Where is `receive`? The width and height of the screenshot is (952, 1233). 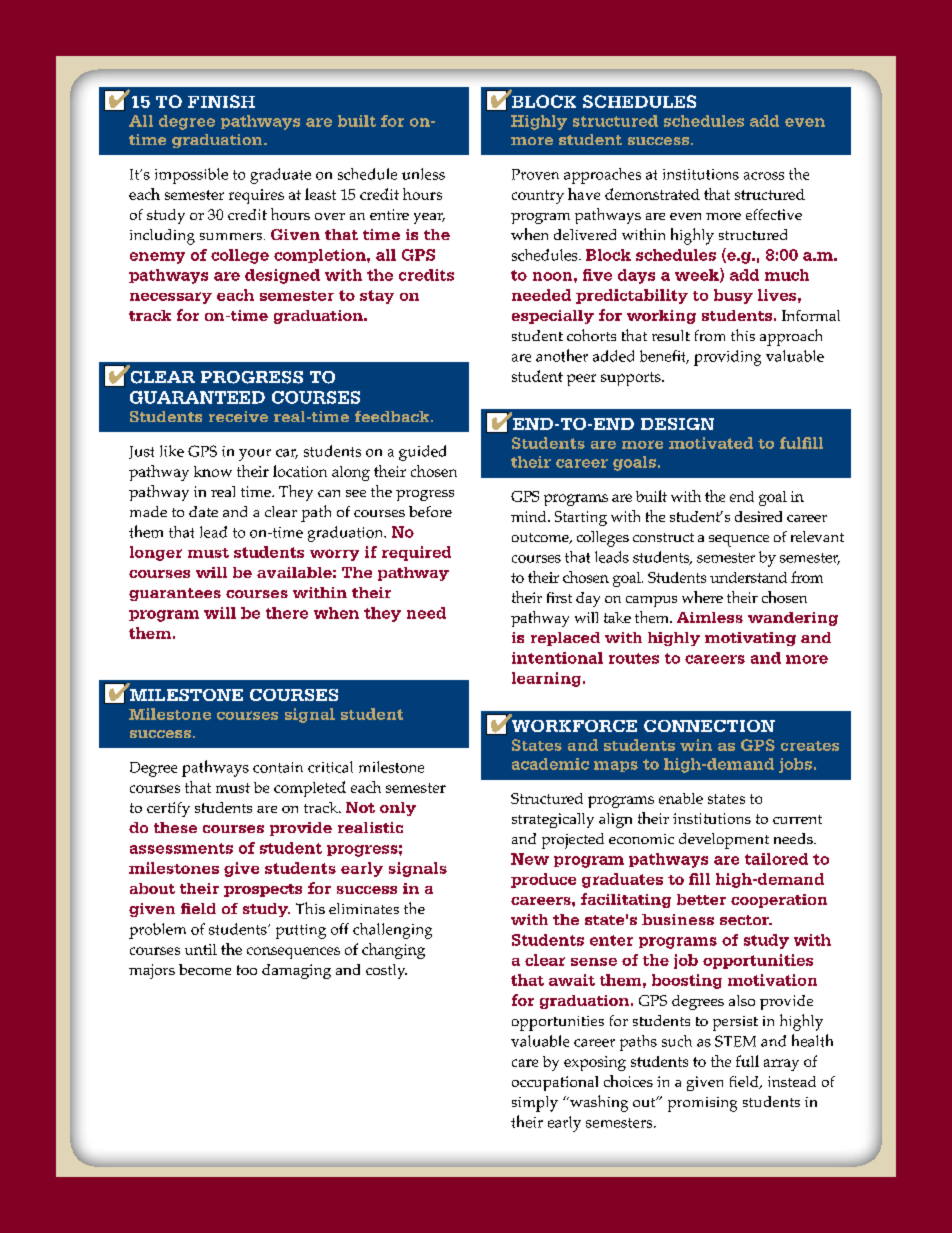
receive is located at coordinates (238, 416).
